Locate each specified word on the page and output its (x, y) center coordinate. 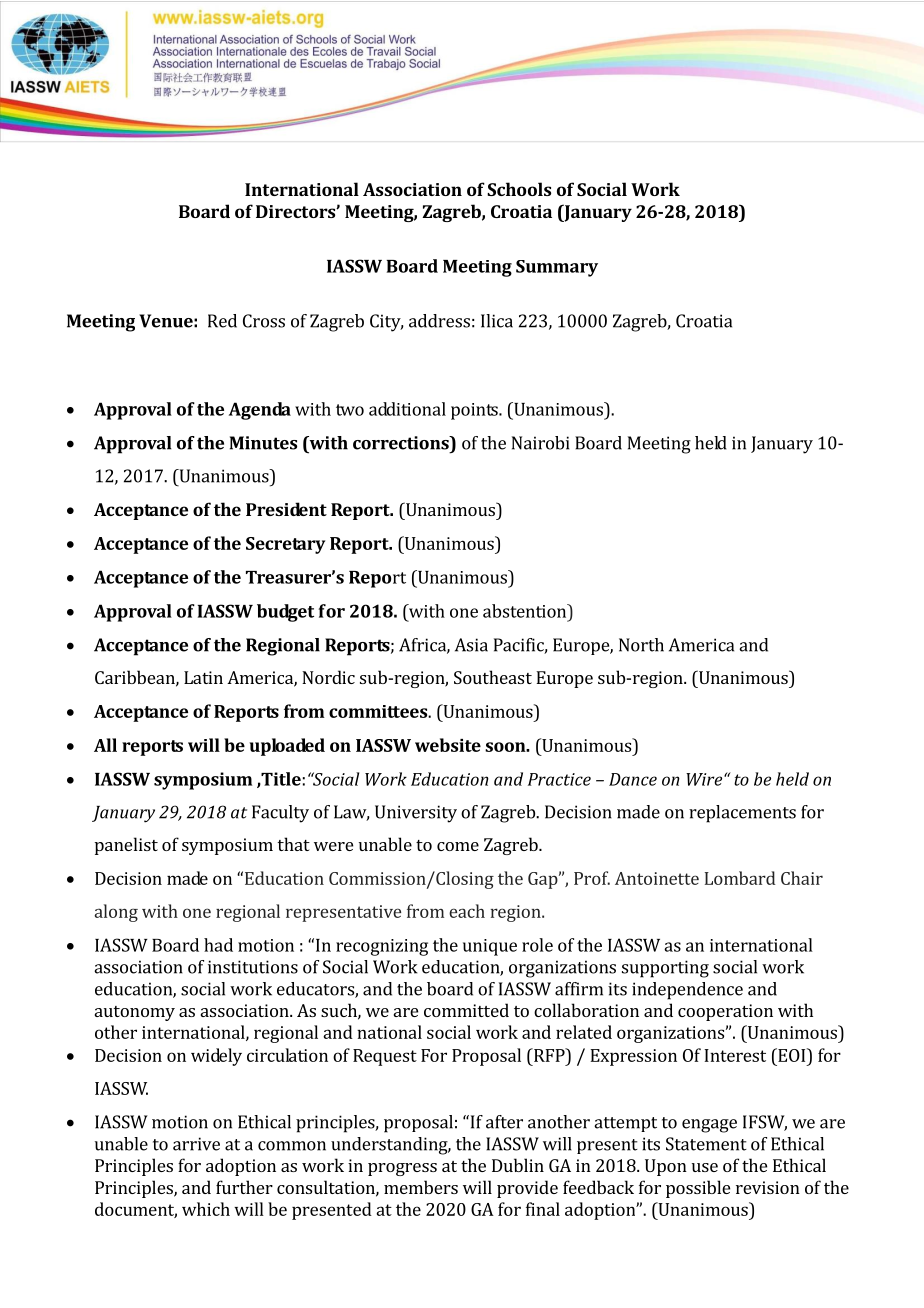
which (206, 1209)
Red (222, 321)
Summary (557, 268)
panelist (126, 846)
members (421, 1187)
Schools (519, 189)
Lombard (740, 878)
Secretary (285, 545)
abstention (525, 611)
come (458, 846)
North (641, 645)
